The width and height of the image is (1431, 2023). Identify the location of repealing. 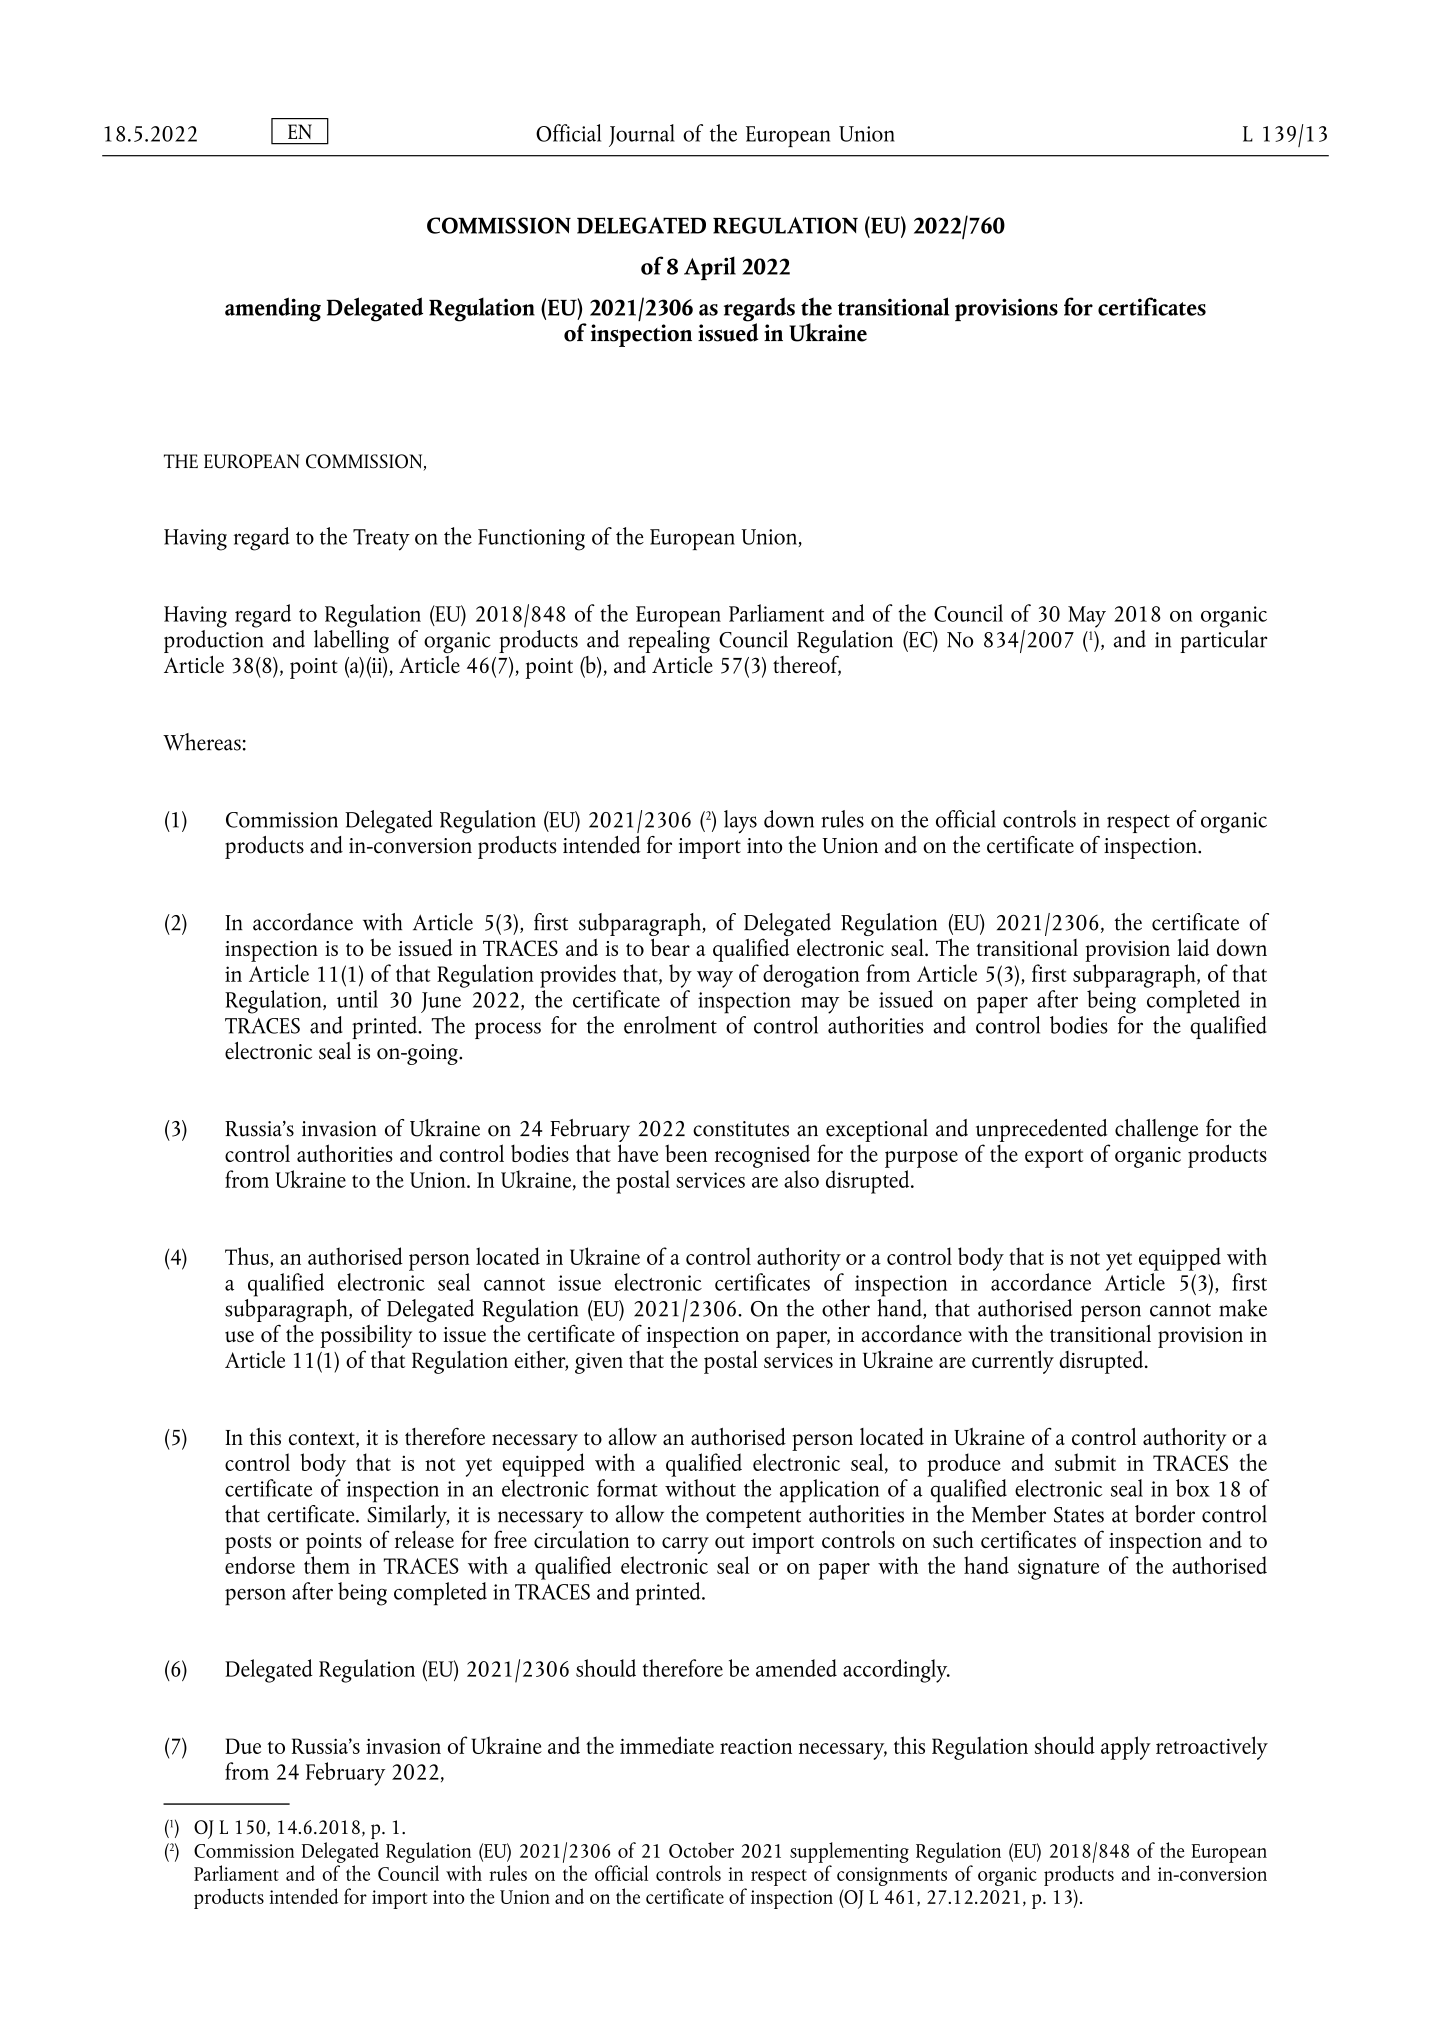
(669, 640).
